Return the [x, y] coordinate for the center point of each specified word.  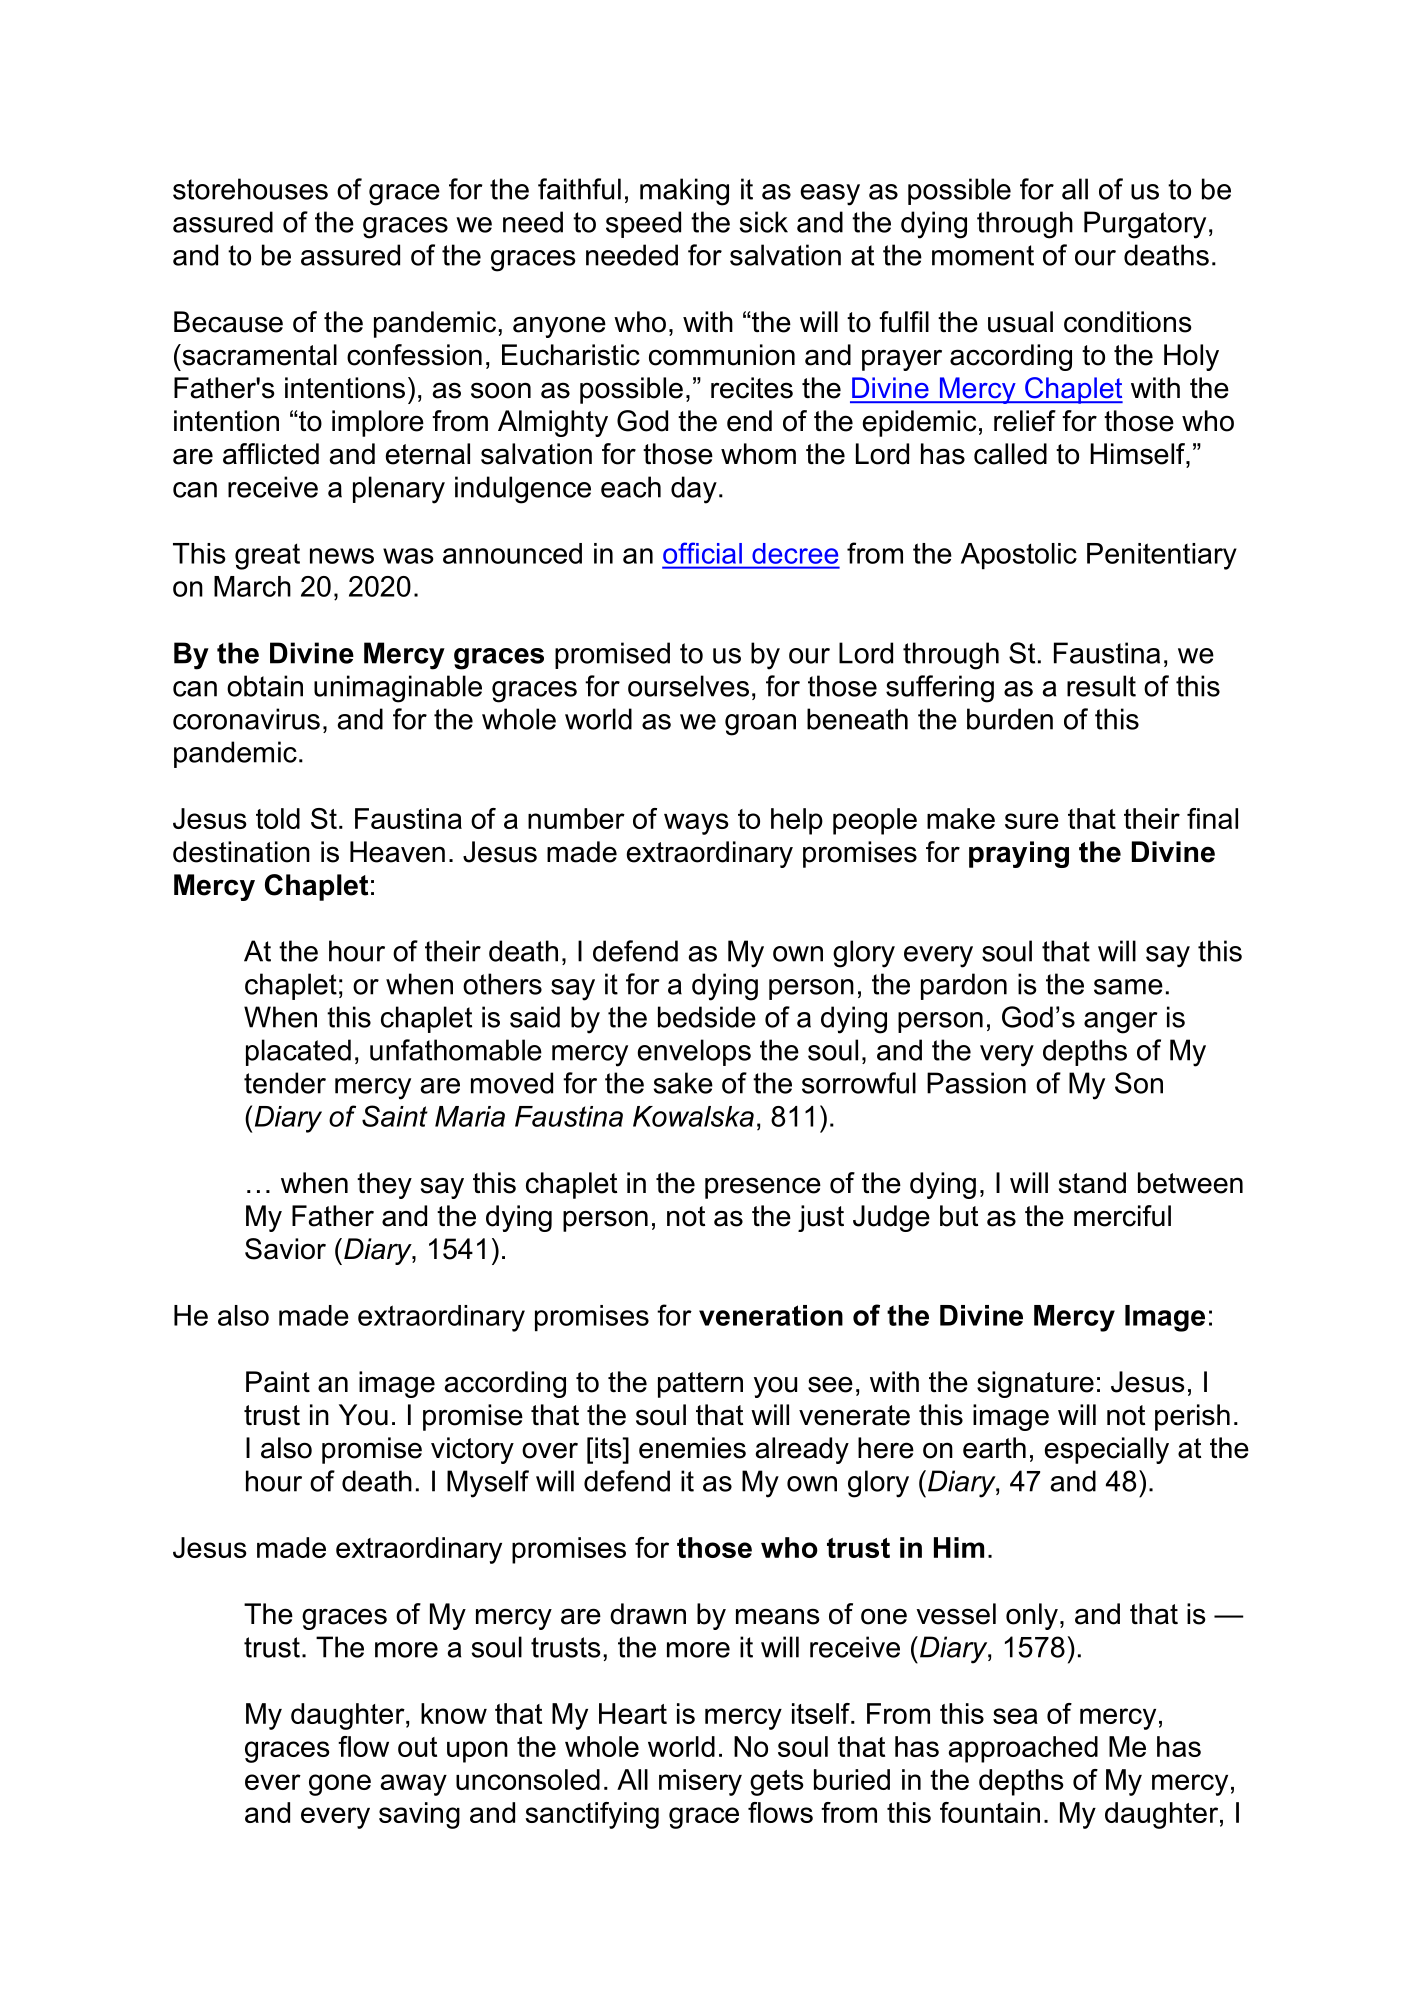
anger [1121, 1023]
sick [763, 222]
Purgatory [1145, 225]
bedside [707, 1017]
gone [340, 1785]
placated [298, 1052]
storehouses [250, 189]
